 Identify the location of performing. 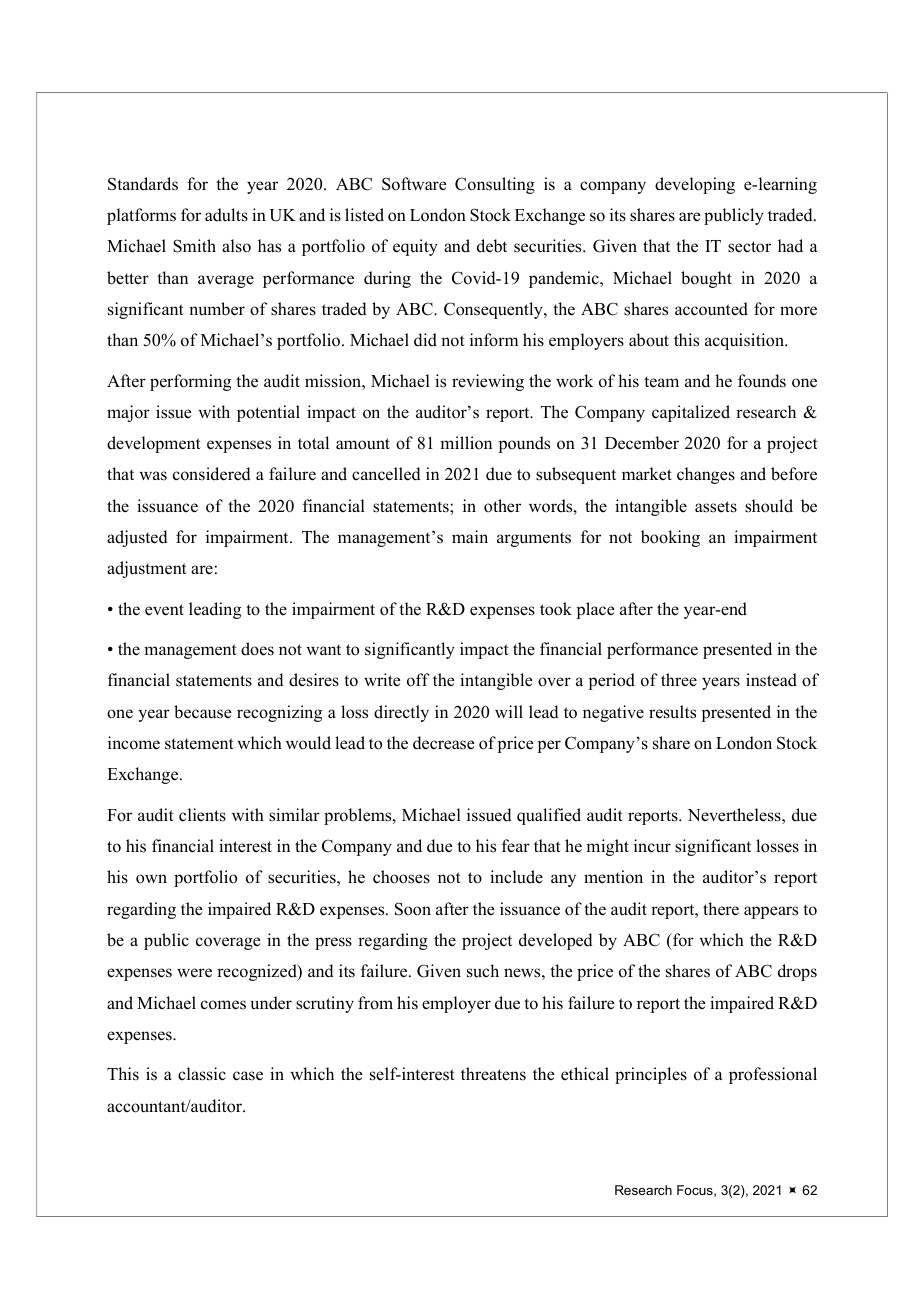
(190, 382).
